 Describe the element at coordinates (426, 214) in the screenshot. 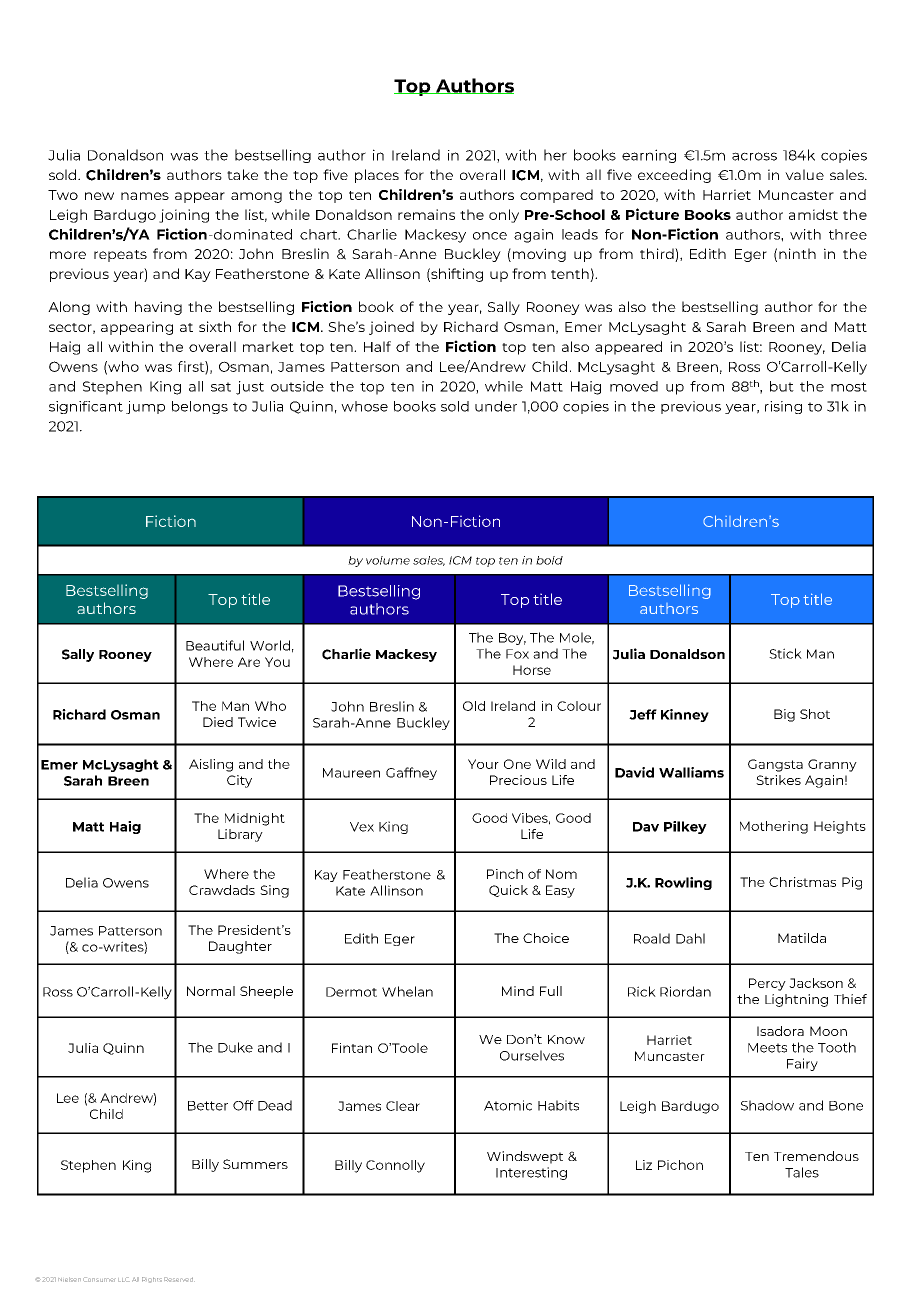

I see `remains` at that location.
